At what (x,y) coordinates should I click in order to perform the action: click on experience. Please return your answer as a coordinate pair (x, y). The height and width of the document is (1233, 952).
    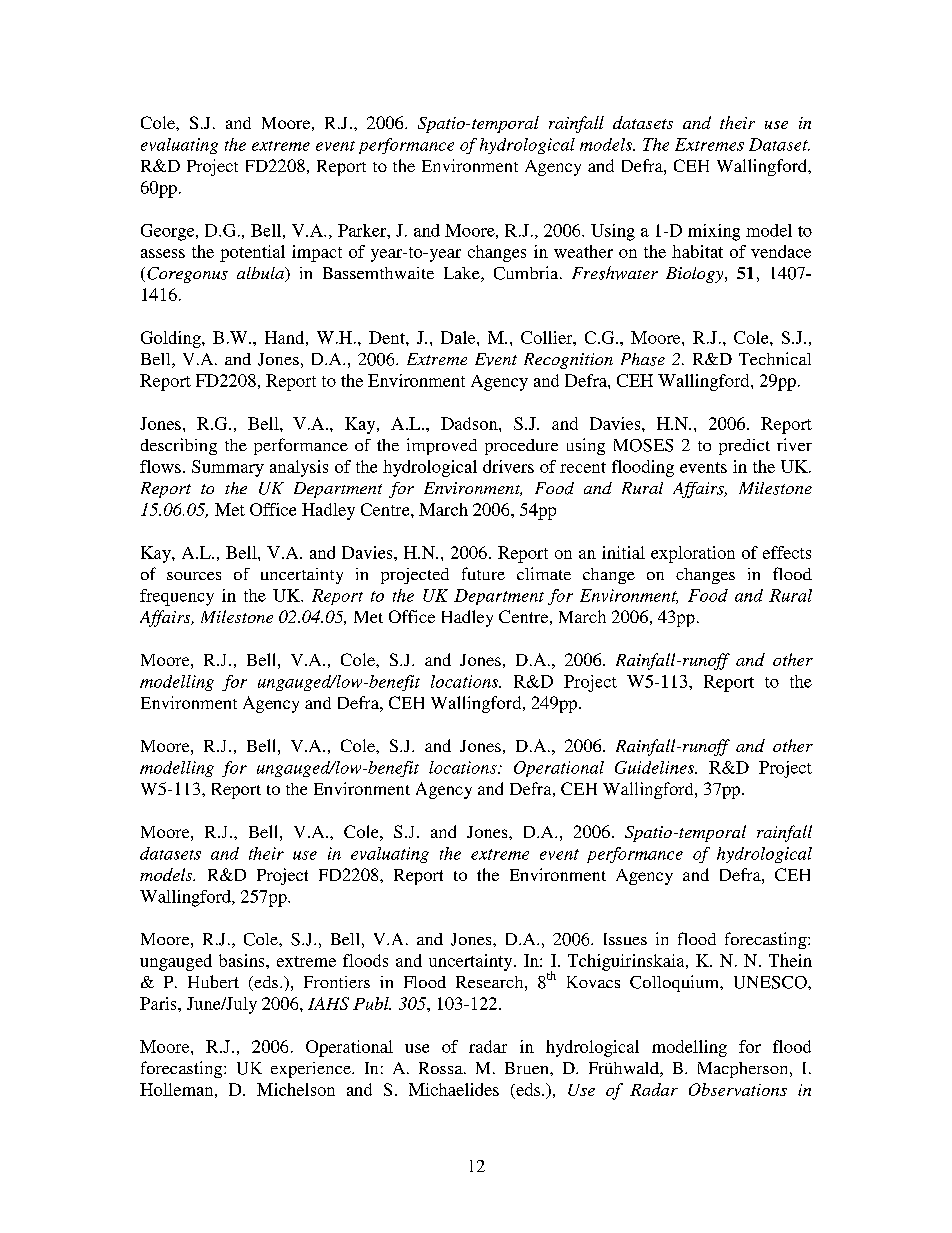
    Looking at the image, I should click on (312, 1070).
